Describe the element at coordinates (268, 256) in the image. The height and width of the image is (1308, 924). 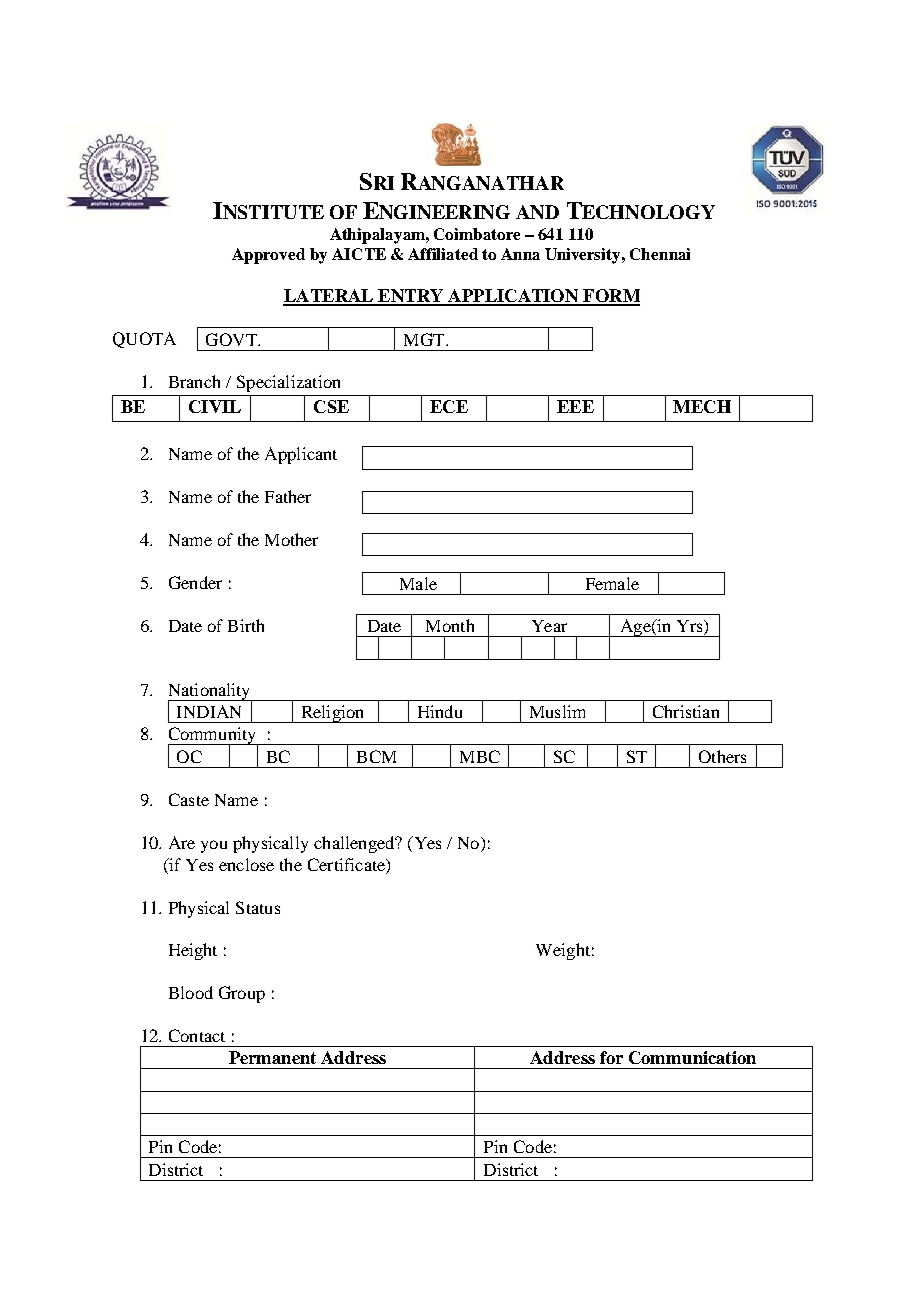
I see `Approved` at that location.
